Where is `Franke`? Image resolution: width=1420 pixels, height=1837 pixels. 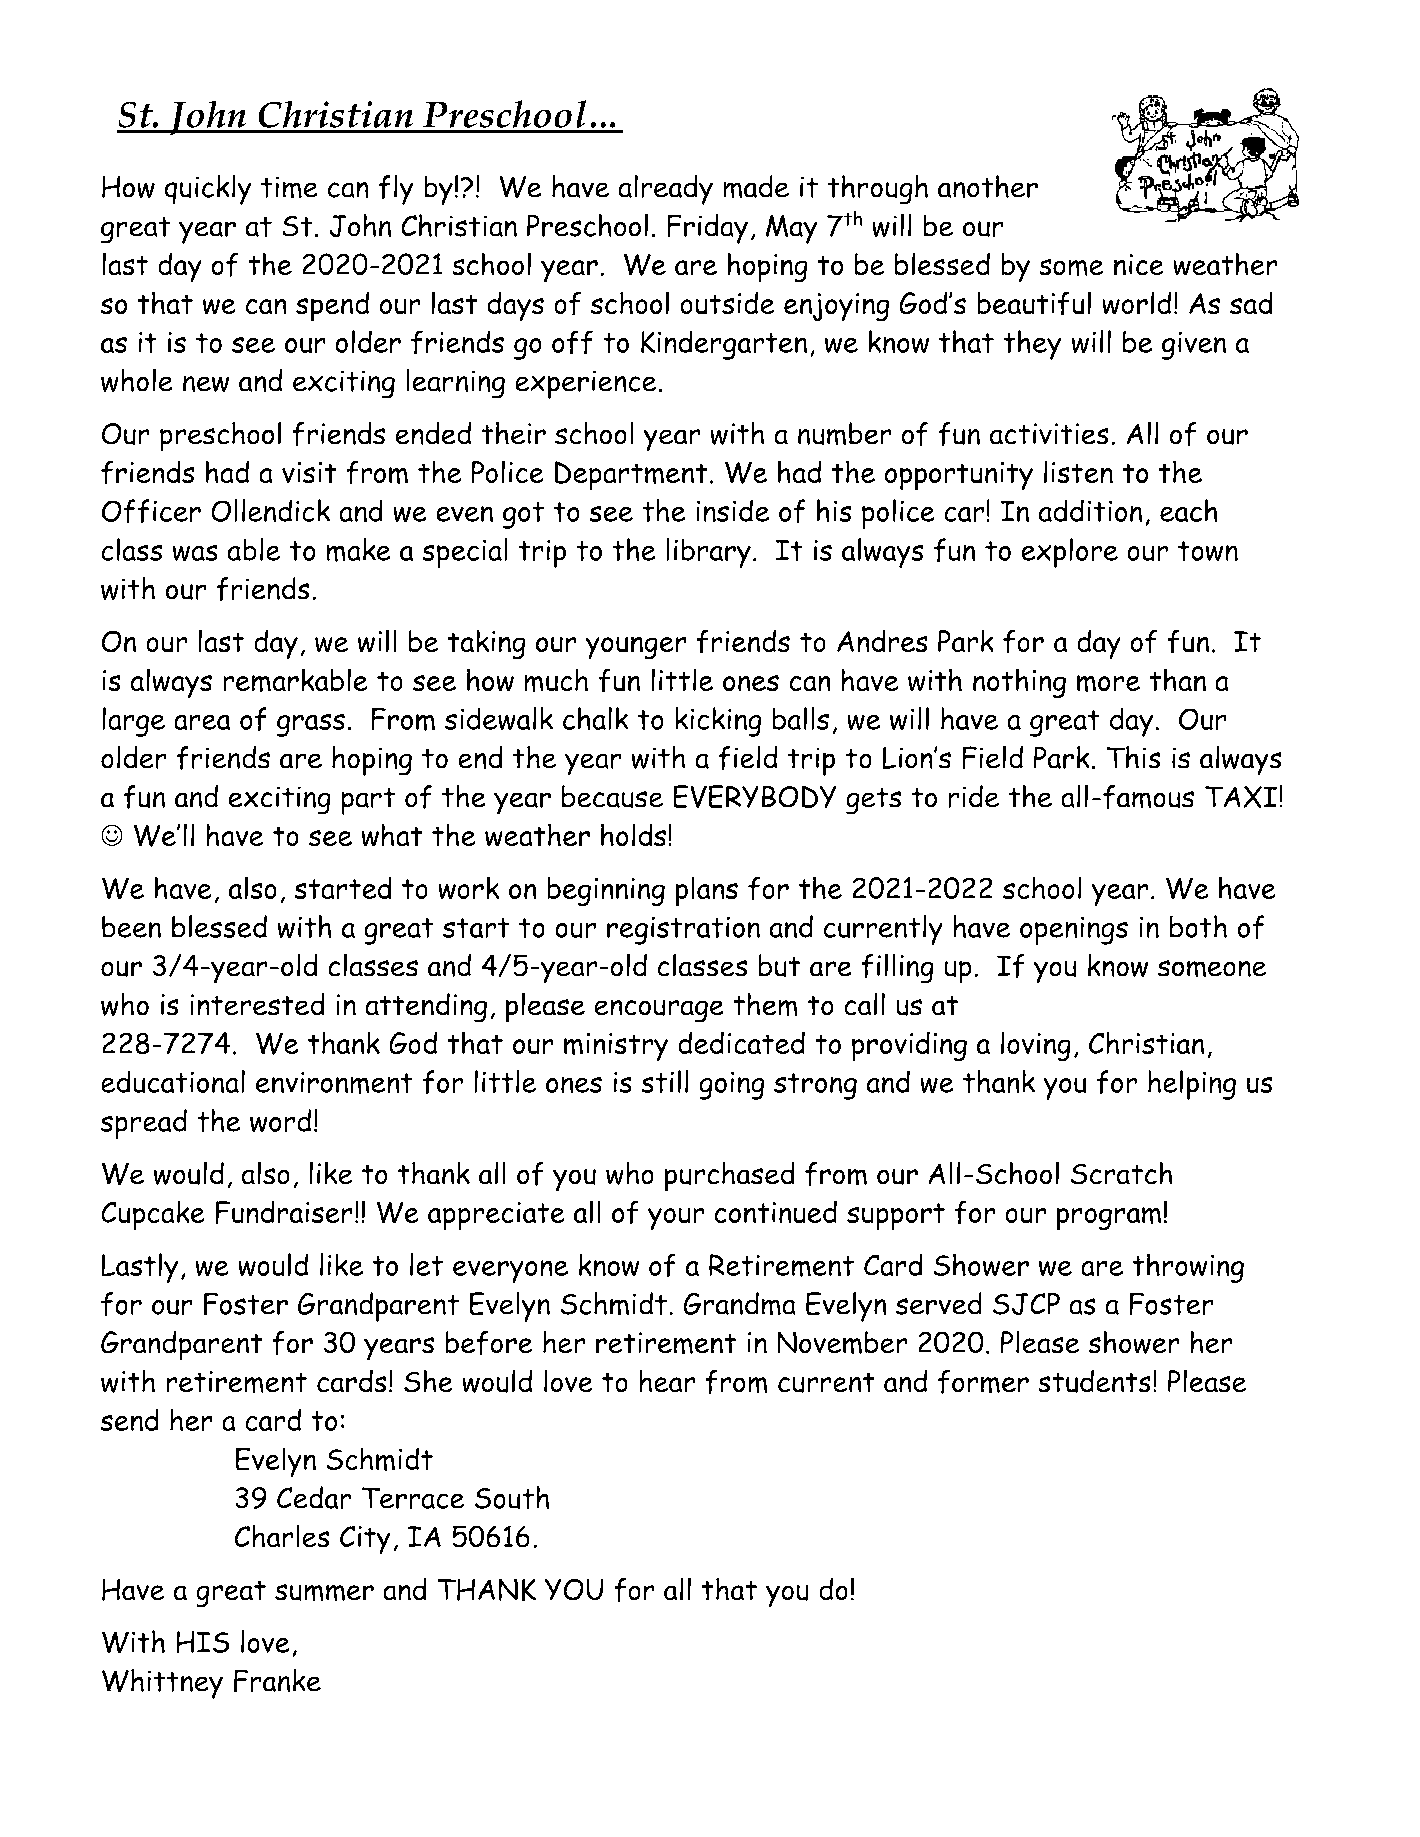
Franke is located at coordinates (277, 1681).
